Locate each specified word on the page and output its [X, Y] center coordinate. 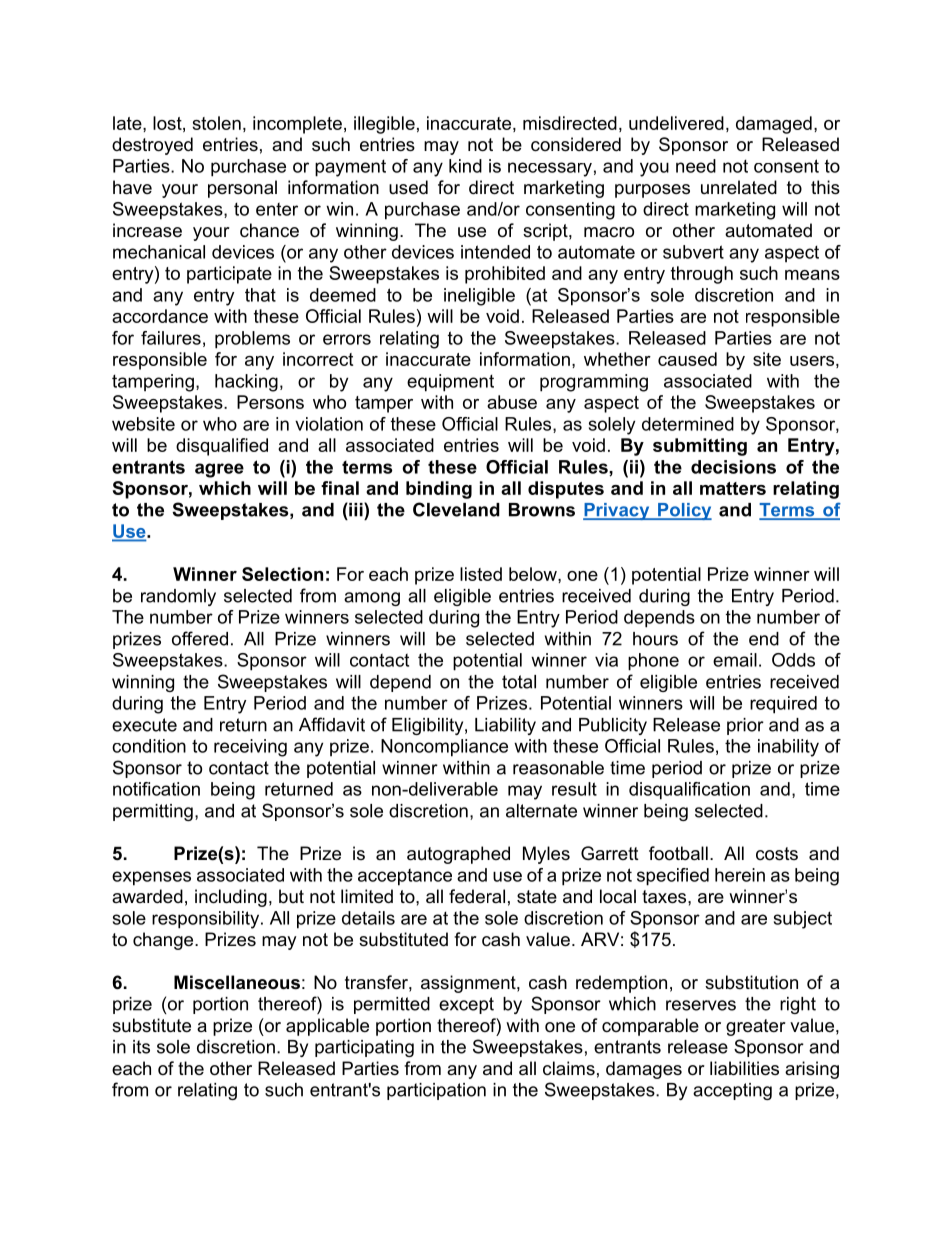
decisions [733, 467]
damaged [774, 125]
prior [745, 726]
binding [439, 490]
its [141, 1047]
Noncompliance [444, 748]
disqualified [222, 447]
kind [465, 166]
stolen [216, 123]
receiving [250, 748]
